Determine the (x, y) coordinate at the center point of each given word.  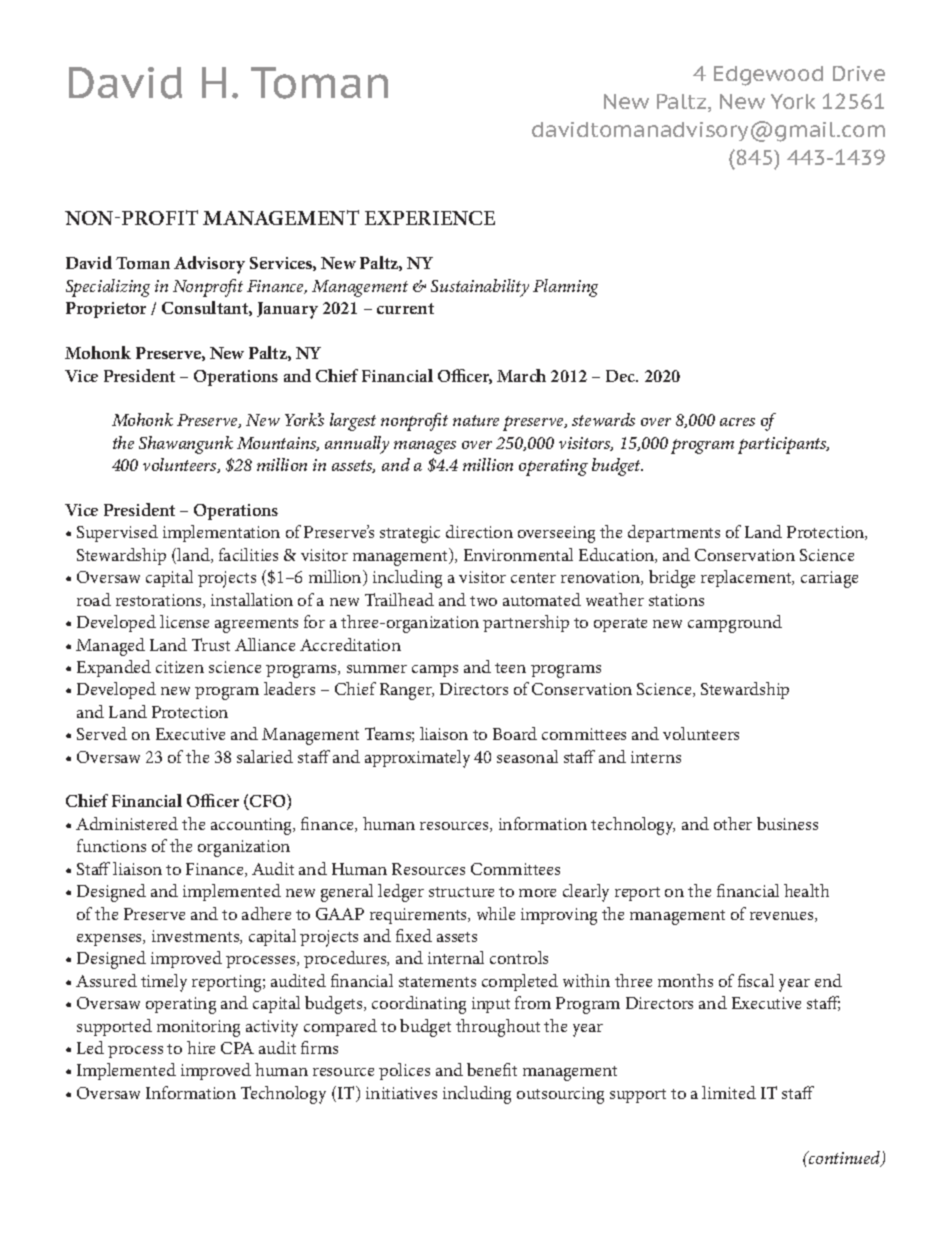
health (806, 890)
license (184, 621)
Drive (859, 73)
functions (111, 845)
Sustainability (480, 288)
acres (737, 422)
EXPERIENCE (430, 218)
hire (201, 1047)
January (287, 310)
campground (735, 624)
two (483, 601)
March (521, 375)
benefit (492, 1069)
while (496, 913)
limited (729, 1092)
